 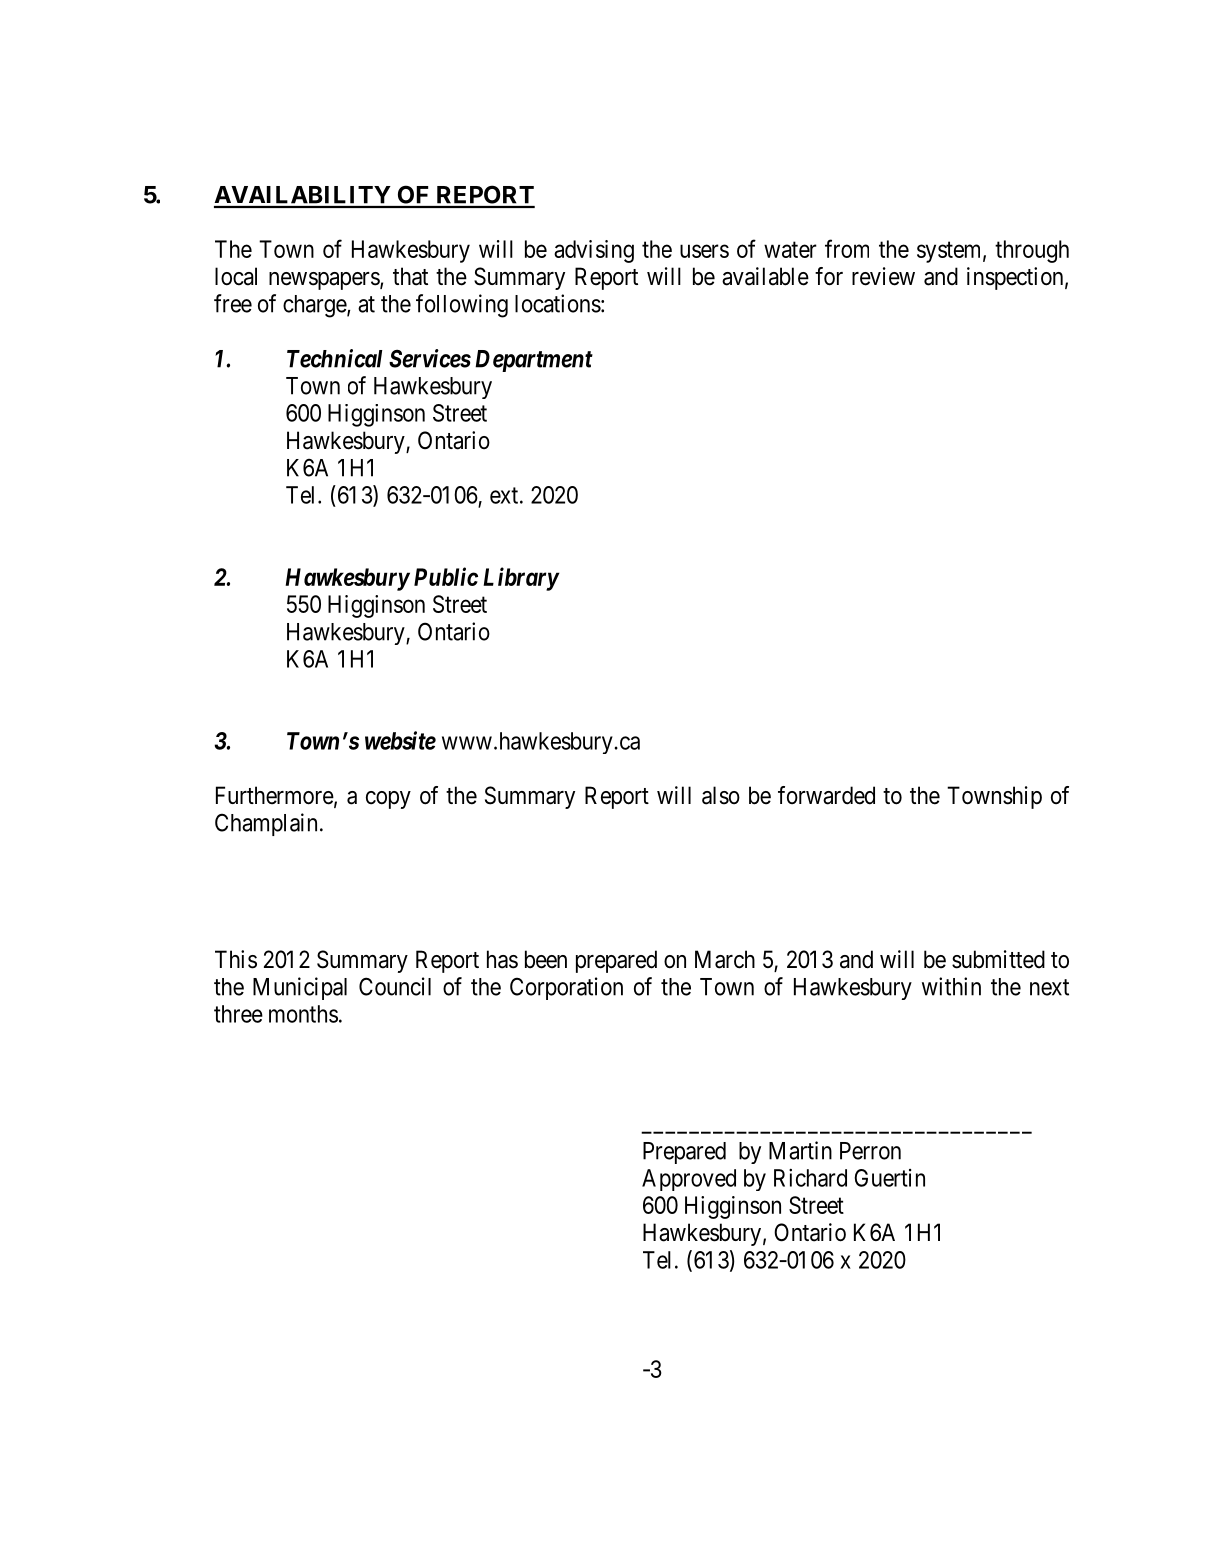 What do you see at coordinates (410, 276) in the screenshot?
I see `that` at bounding box center [410, 276].
